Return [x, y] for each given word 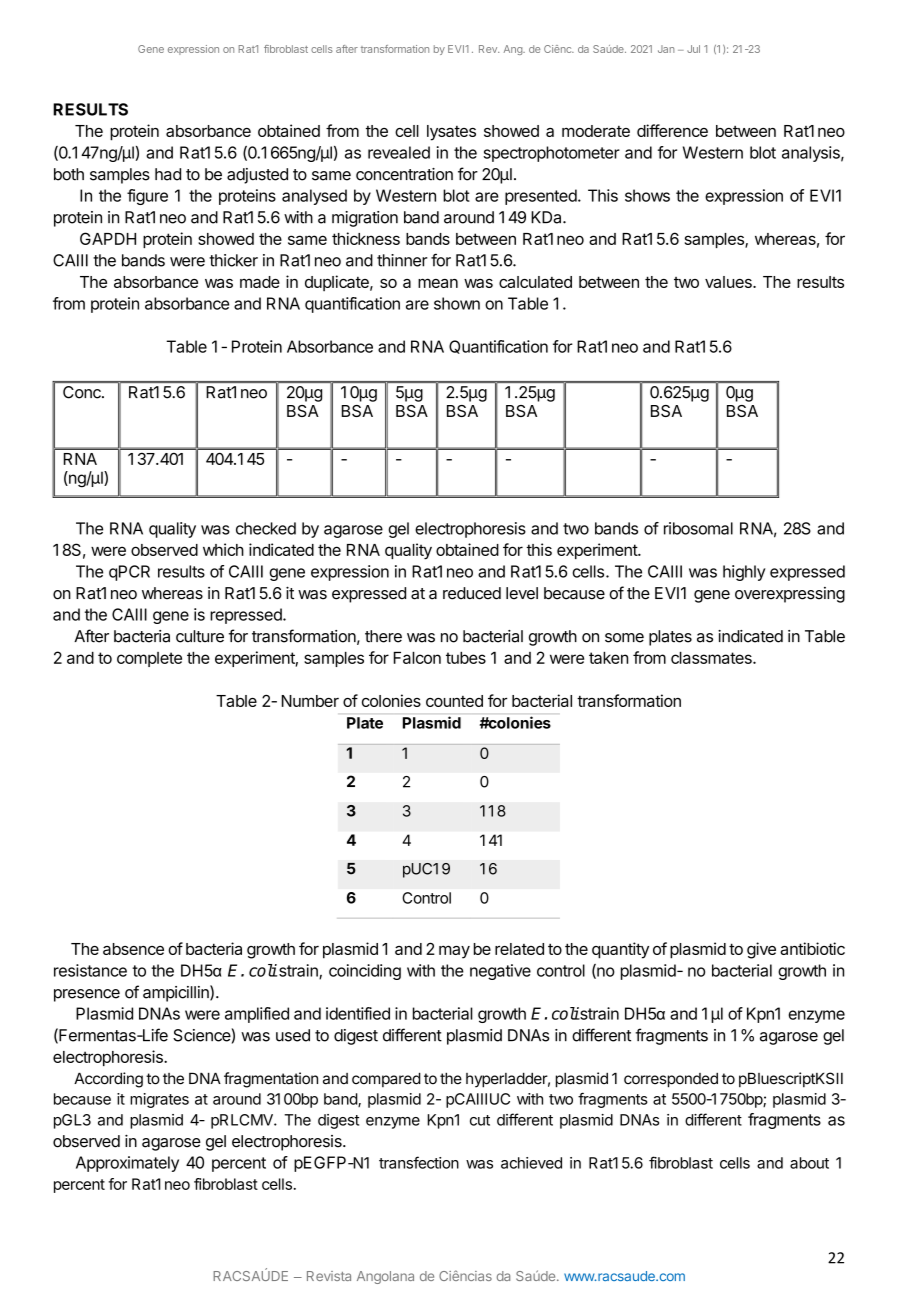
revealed [399, 152]
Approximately [127, 1164]
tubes [466, 658]
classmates [712, 658]
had [168, 174]
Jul [693, 49]
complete [149, 659]
